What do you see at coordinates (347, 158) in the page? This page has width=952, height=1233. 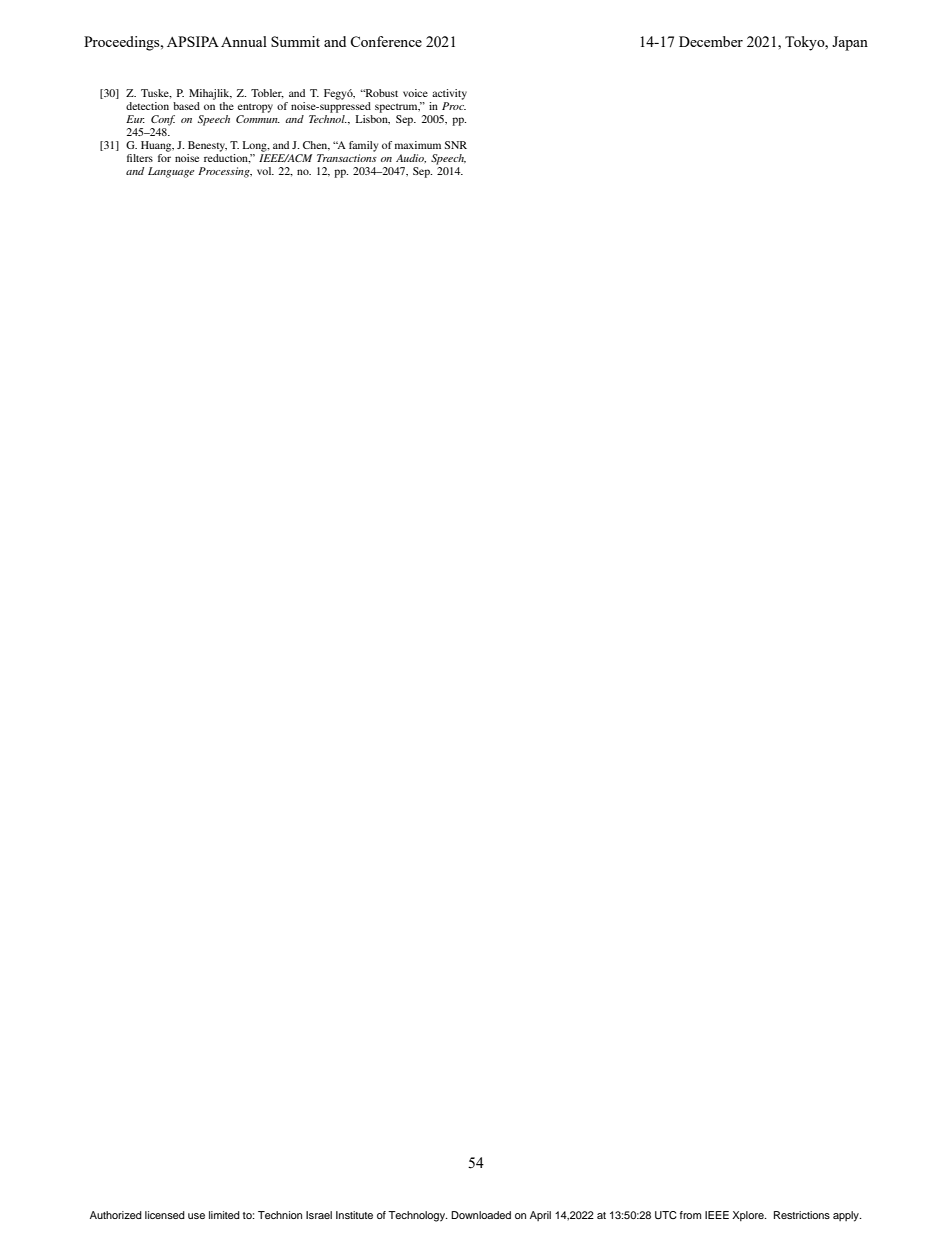 I see `Transactions` at bounding box center [347, 158].
